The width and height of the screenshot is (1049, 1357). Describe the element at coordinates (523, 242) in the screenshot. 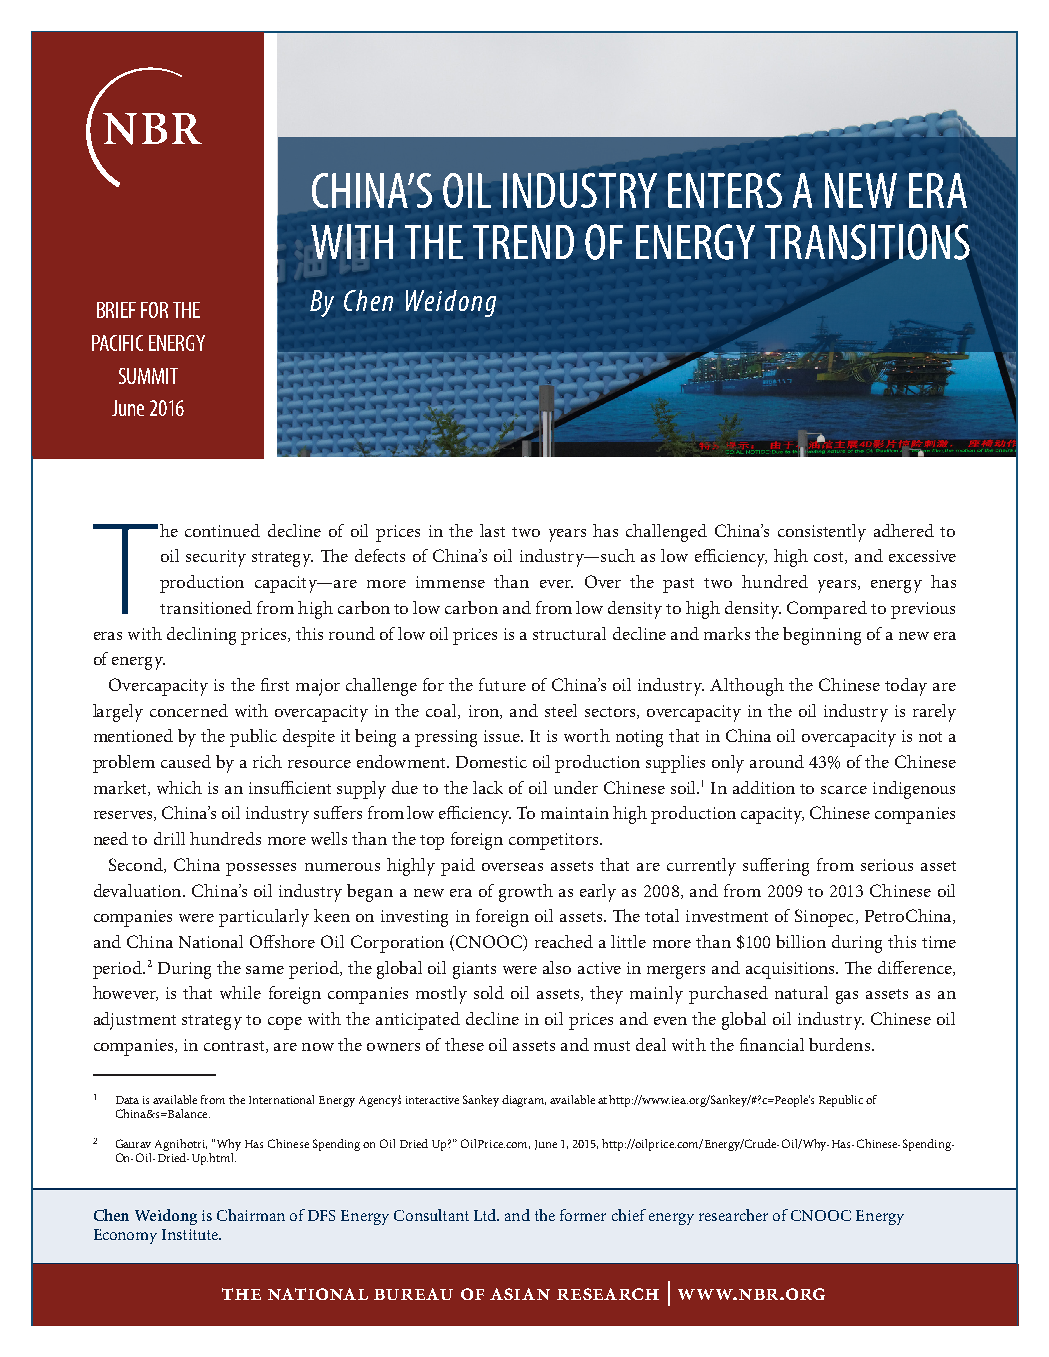

I see `TREND` at that location.
